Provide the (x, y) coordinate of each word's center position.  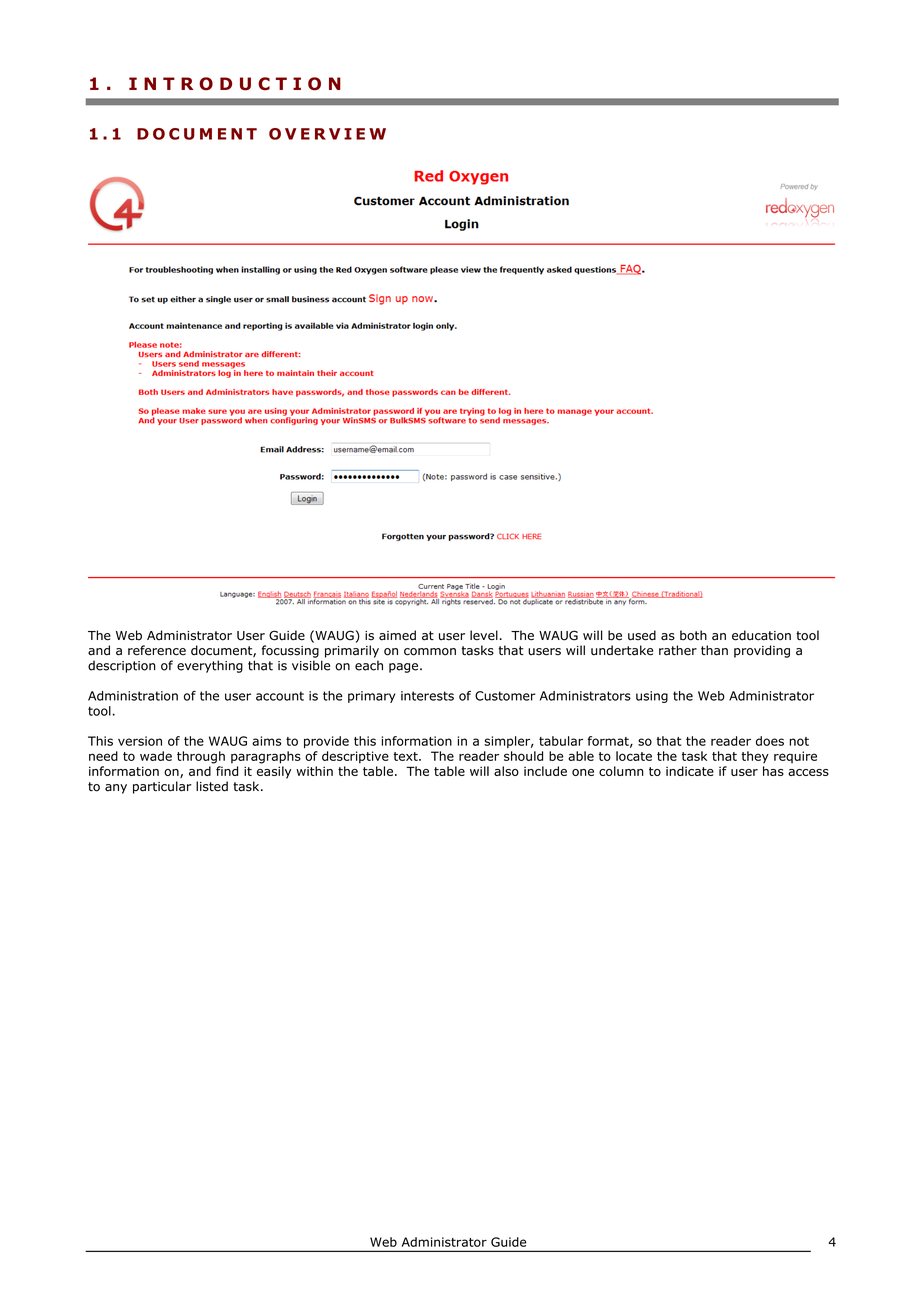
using (652, 697)
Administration (133, 696)
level (484, 635)
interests (427, 696)
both (693, 635)
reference (157, 650)
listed (212, 786)
